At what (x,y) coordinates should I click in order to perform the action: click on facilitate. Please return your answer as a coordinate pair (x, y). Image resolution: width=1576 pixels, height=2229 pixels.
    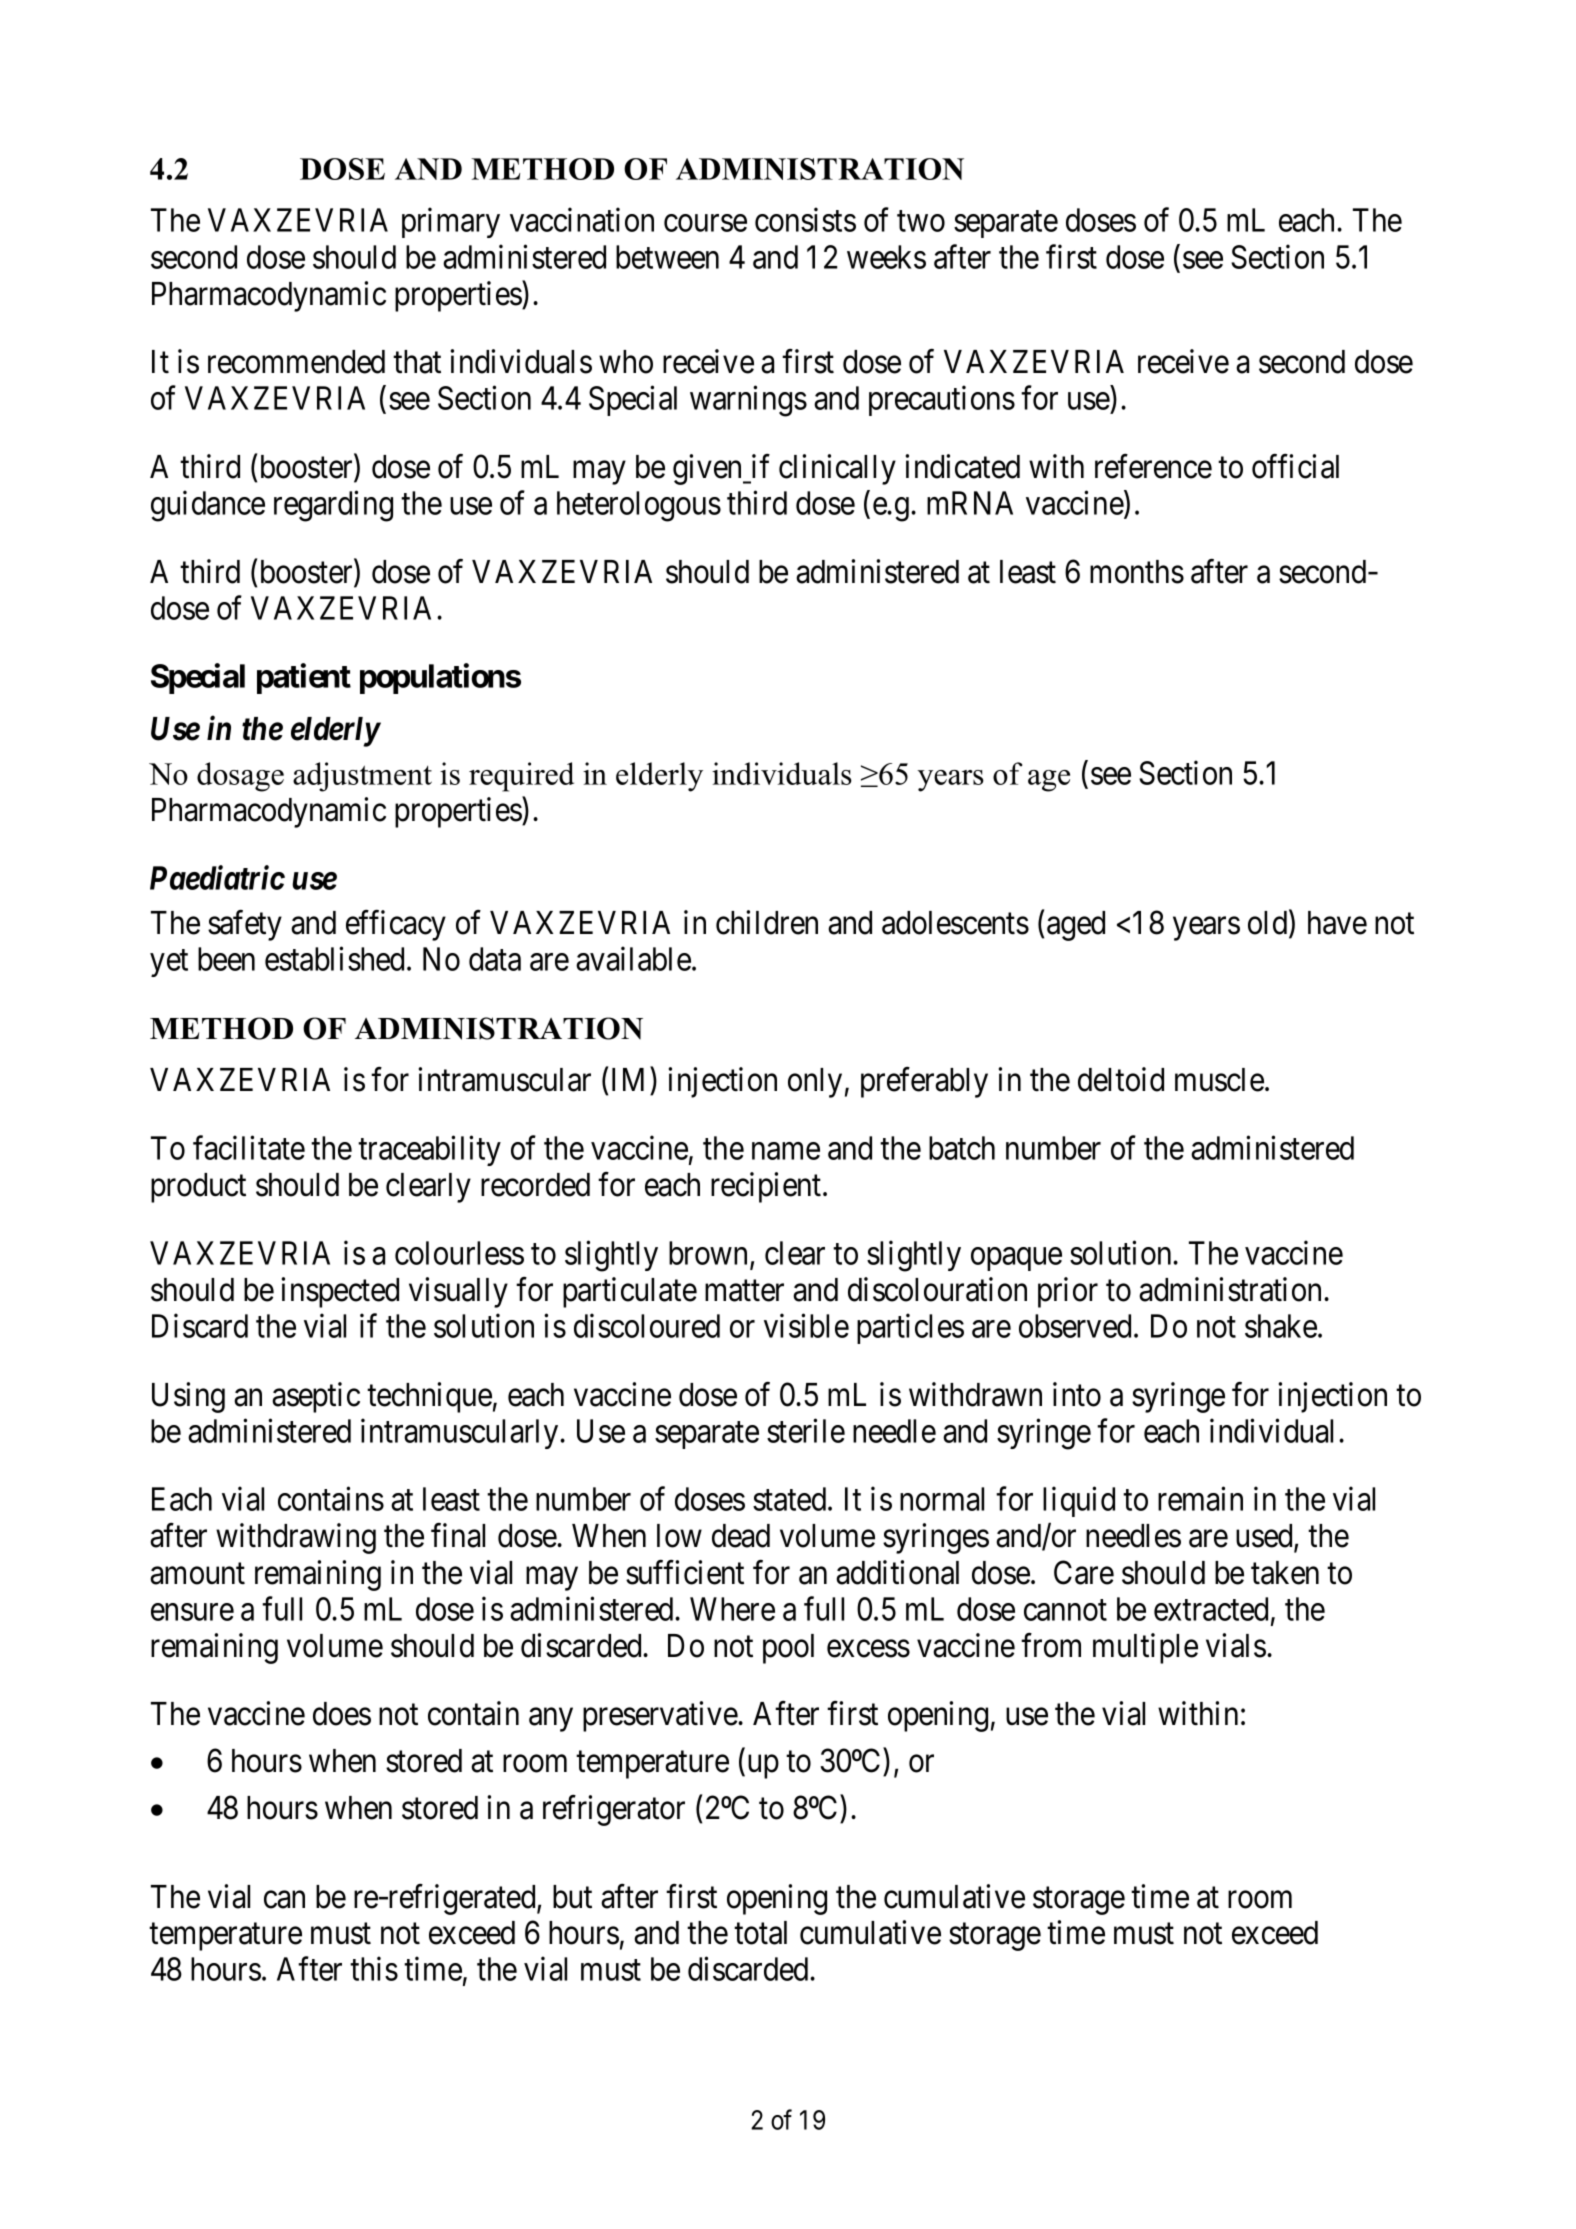
    Looking at the image, I should click on (249, 1148).
